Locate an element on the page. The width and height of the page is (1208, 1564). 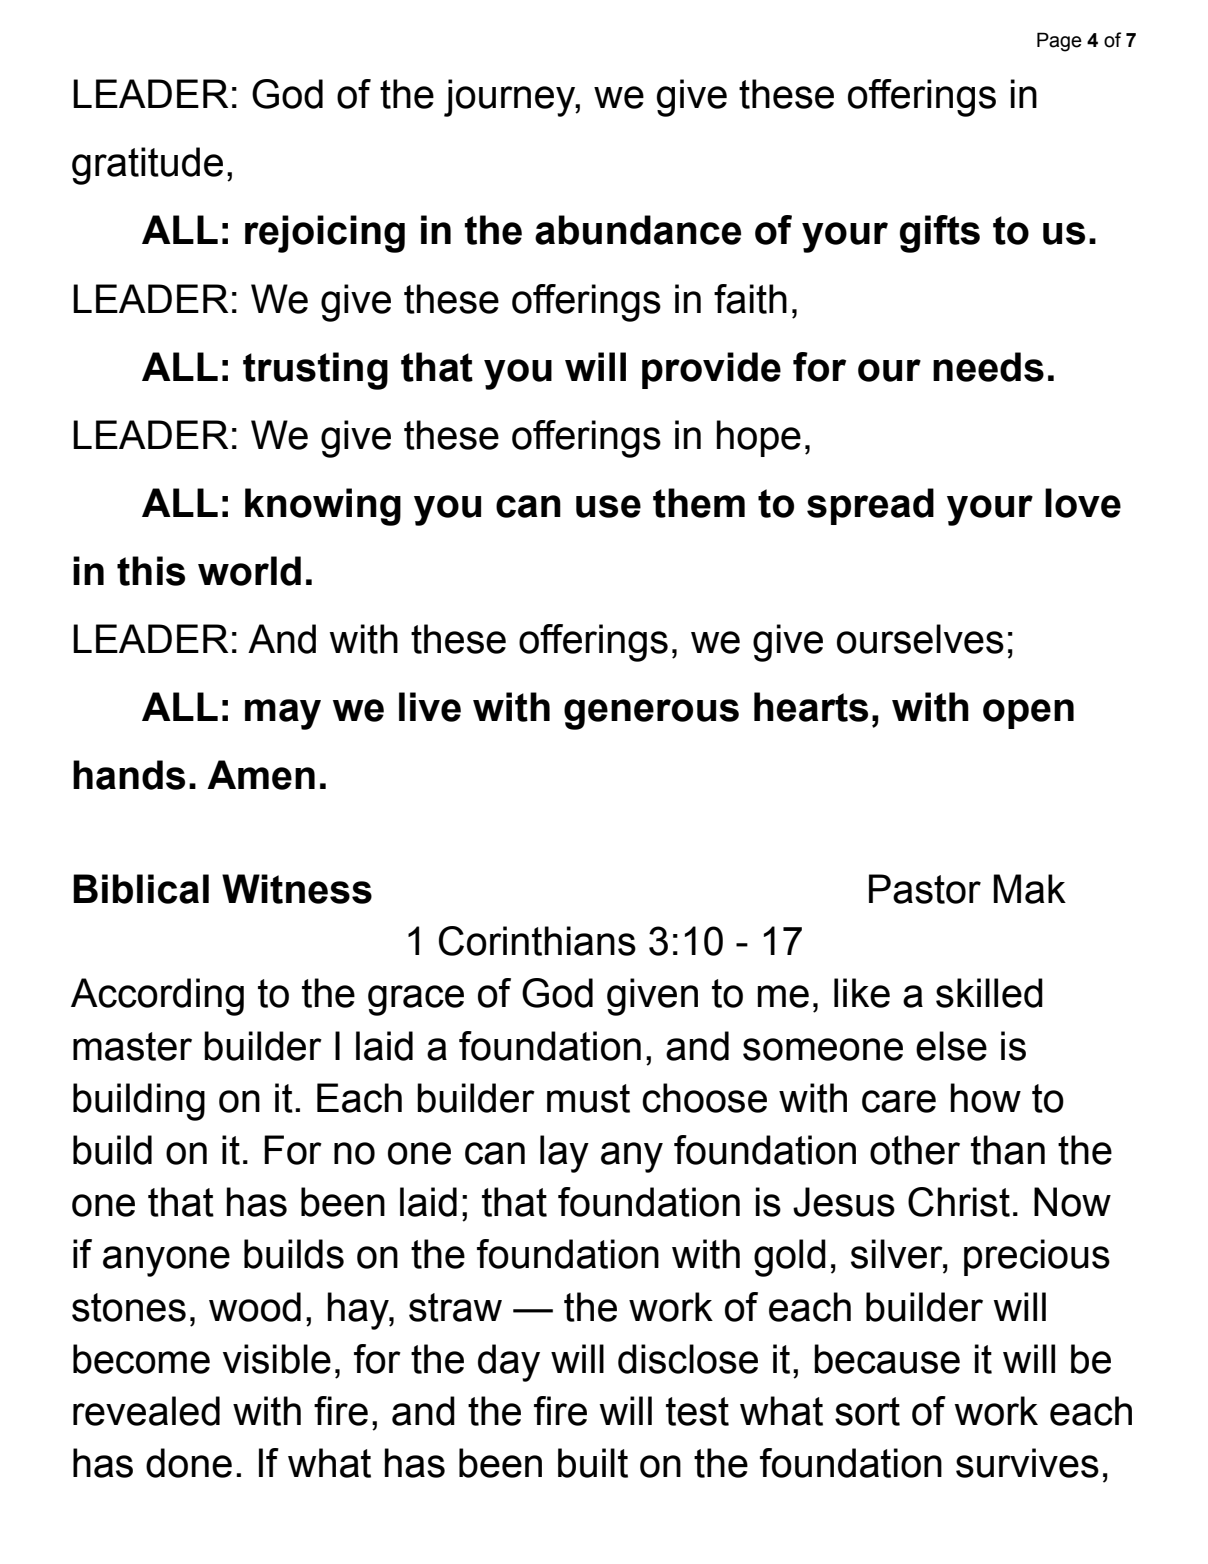
done is located at coordinates (189, 1463).
